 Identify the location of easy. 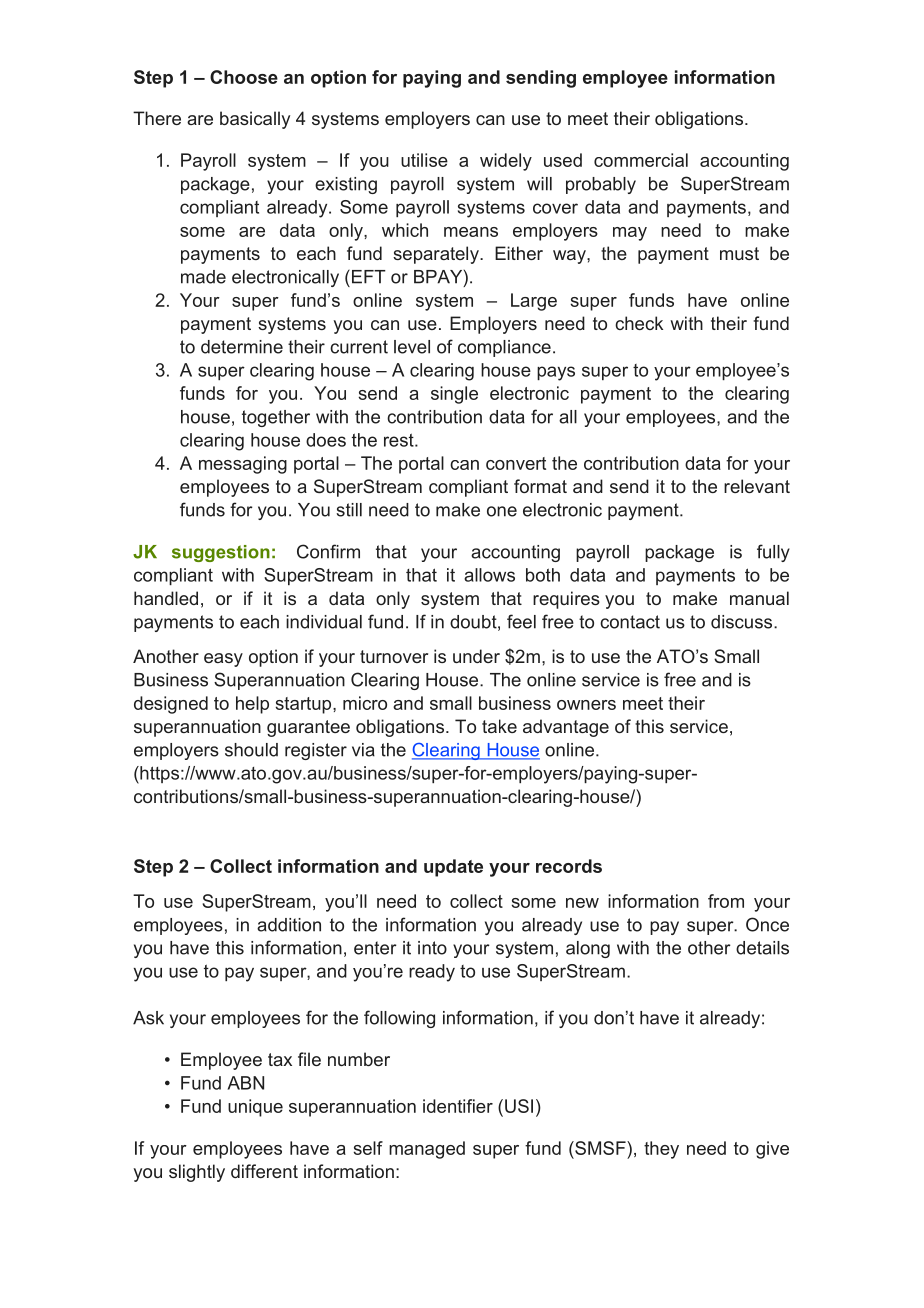
(223, 660).
